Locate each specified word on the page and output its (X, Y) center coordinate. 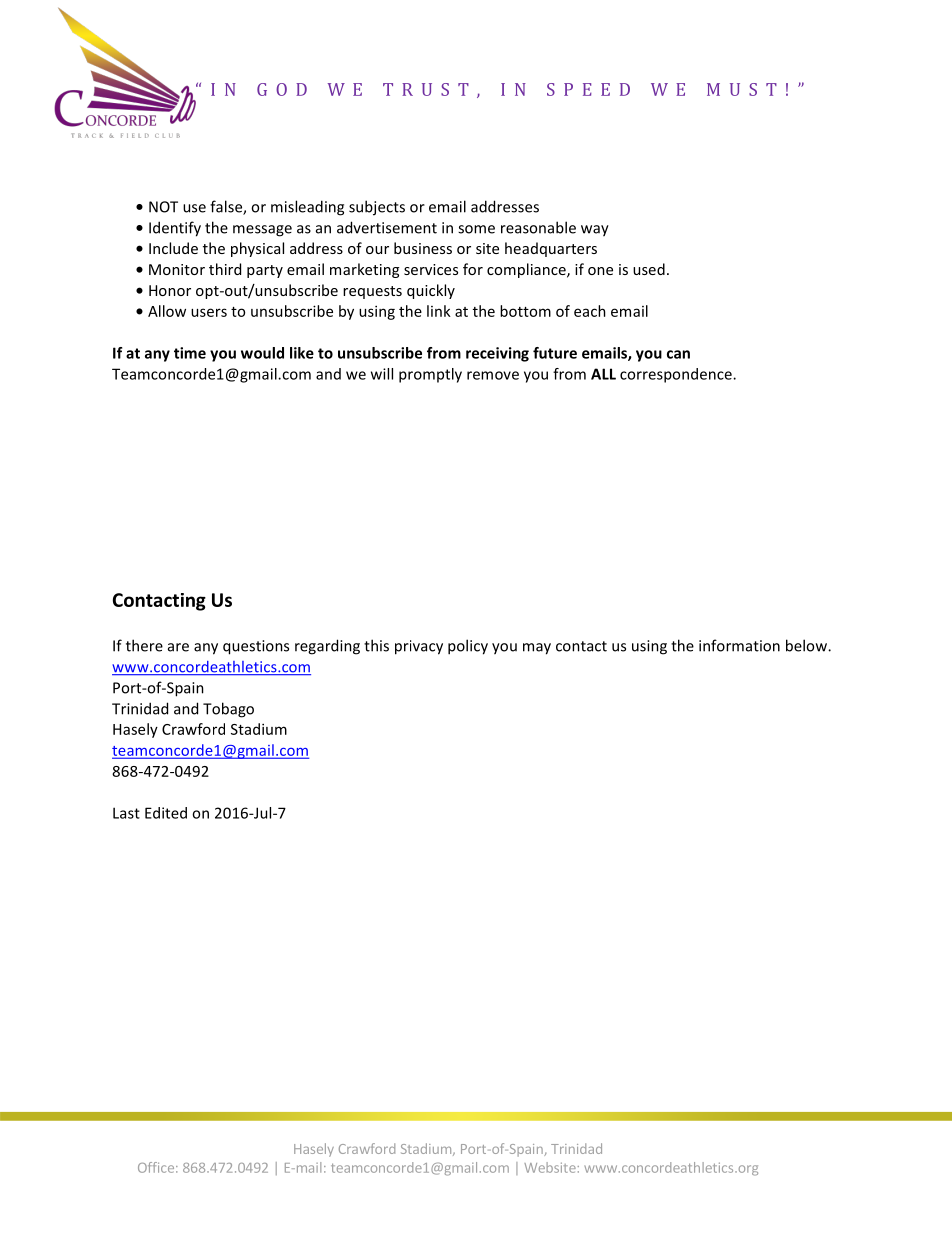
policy (468, 647)
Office (156, 1167)
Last (126, 813)
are (178, 647)
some (476, 229)
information (739, 645)
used (649, 269)
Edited (166, 813)
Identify (175, 229)
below (807, 645)
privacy (419, 647)
